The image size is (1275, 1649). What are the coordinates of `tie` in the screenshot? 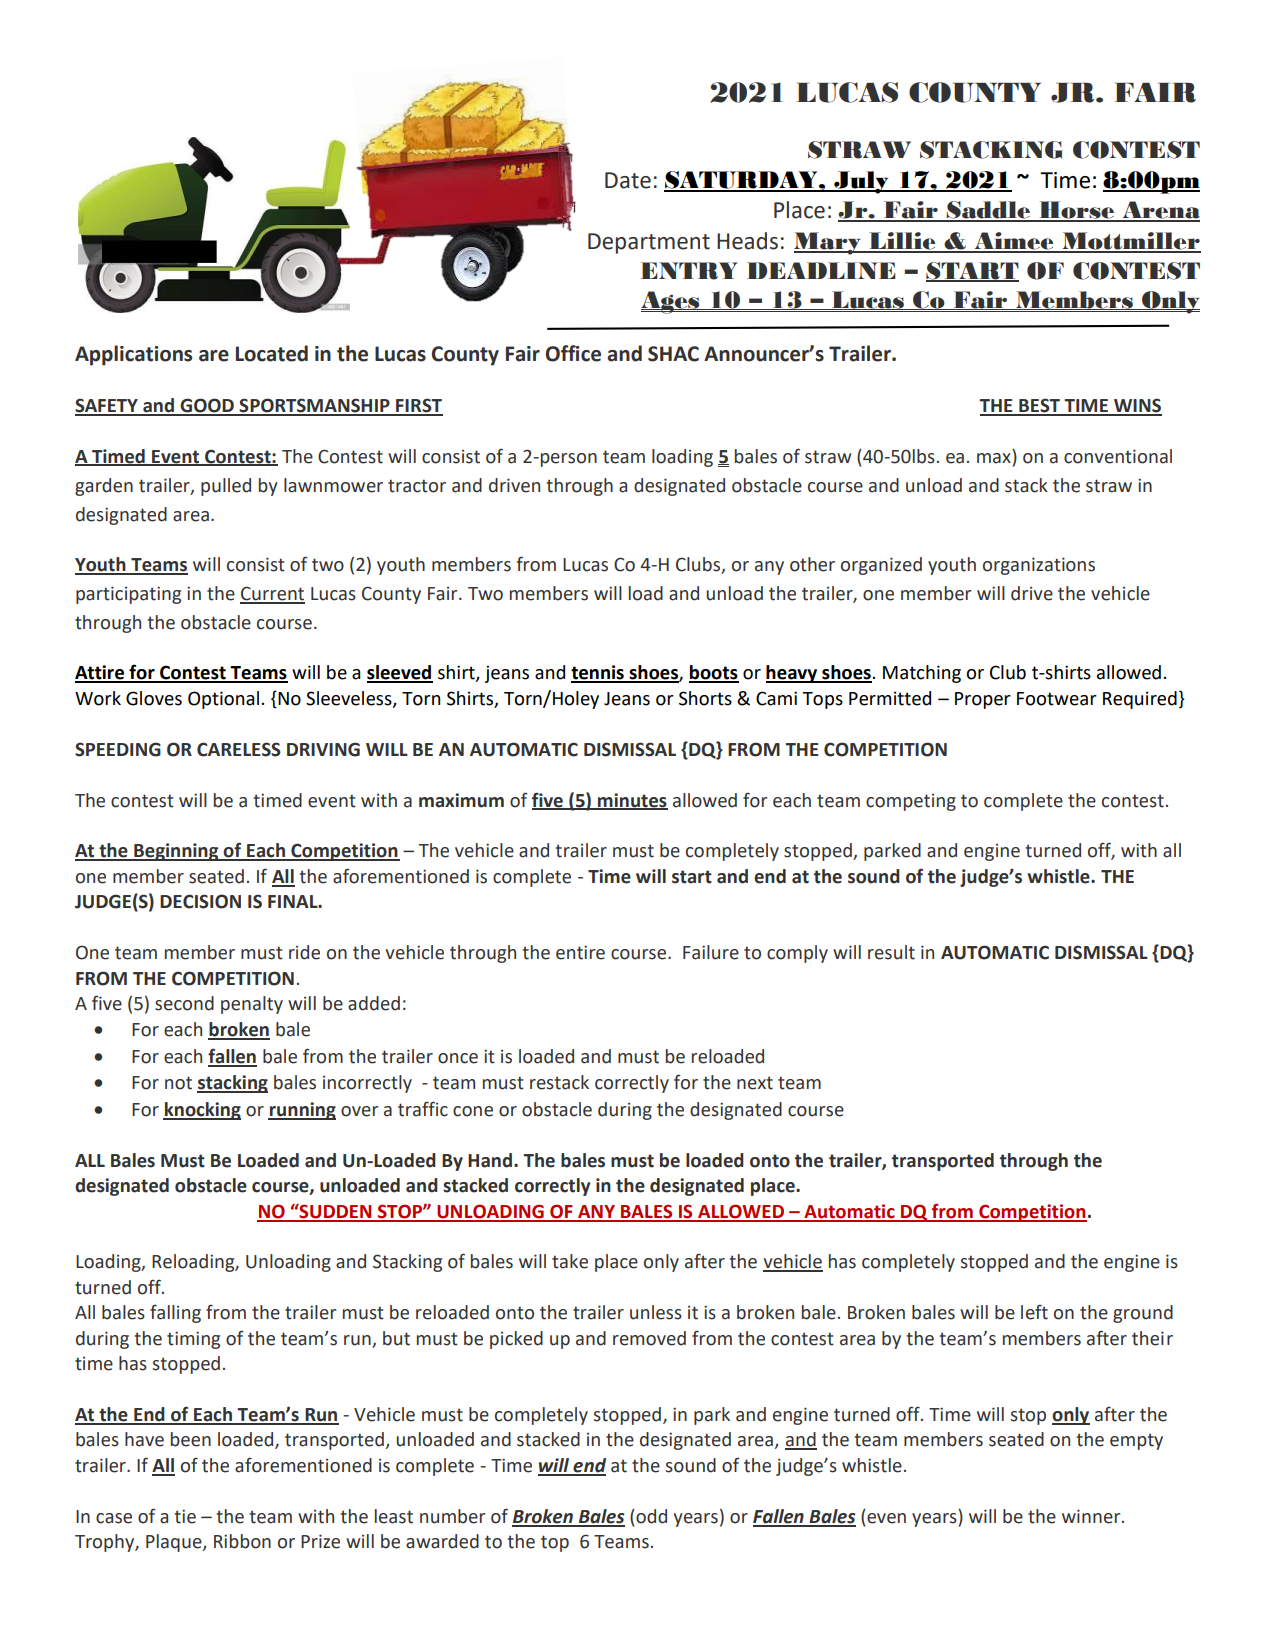 It's located at (185, 1516).
